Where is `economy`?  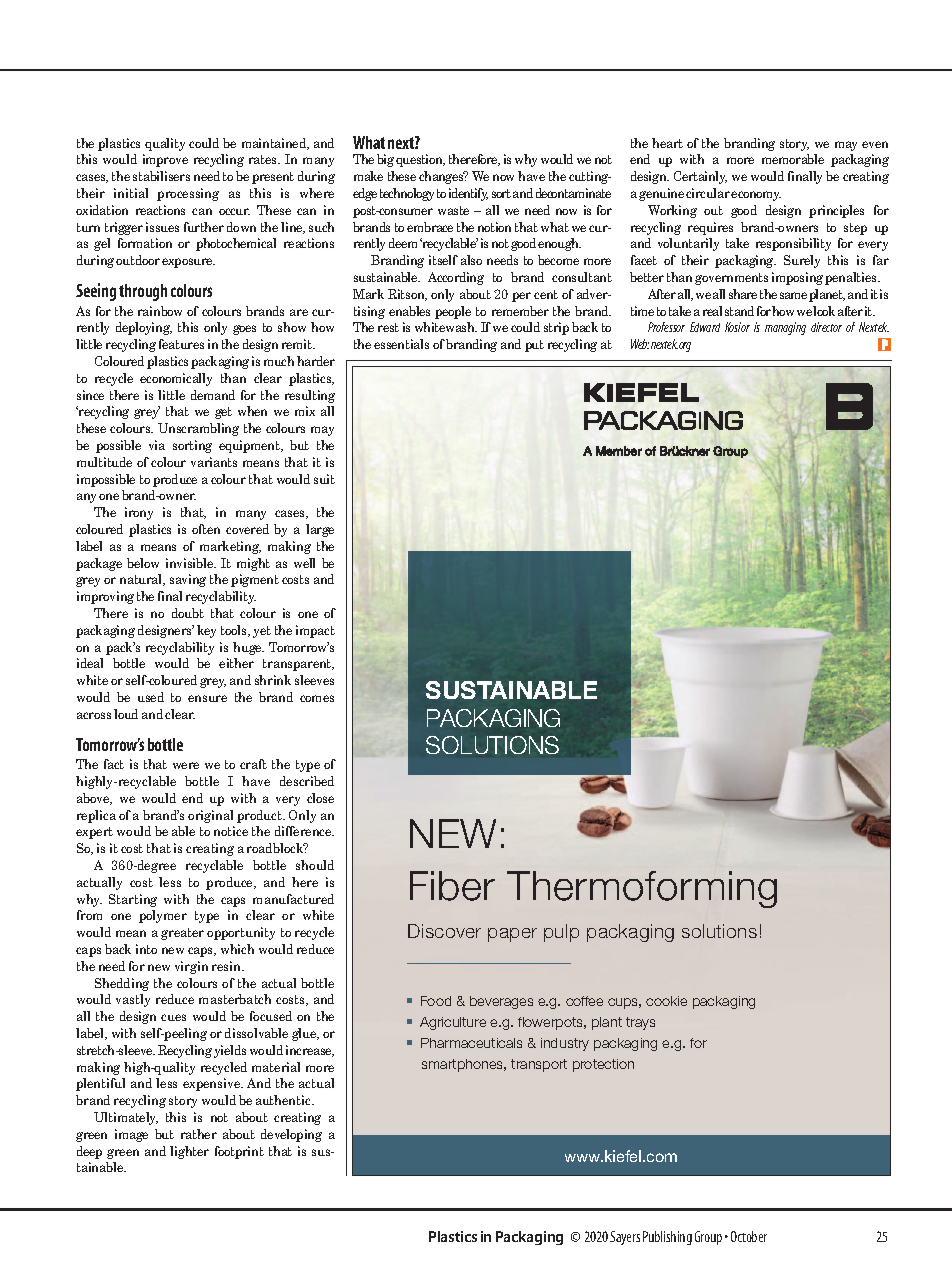 economy is located at coordinates (756, 196).
